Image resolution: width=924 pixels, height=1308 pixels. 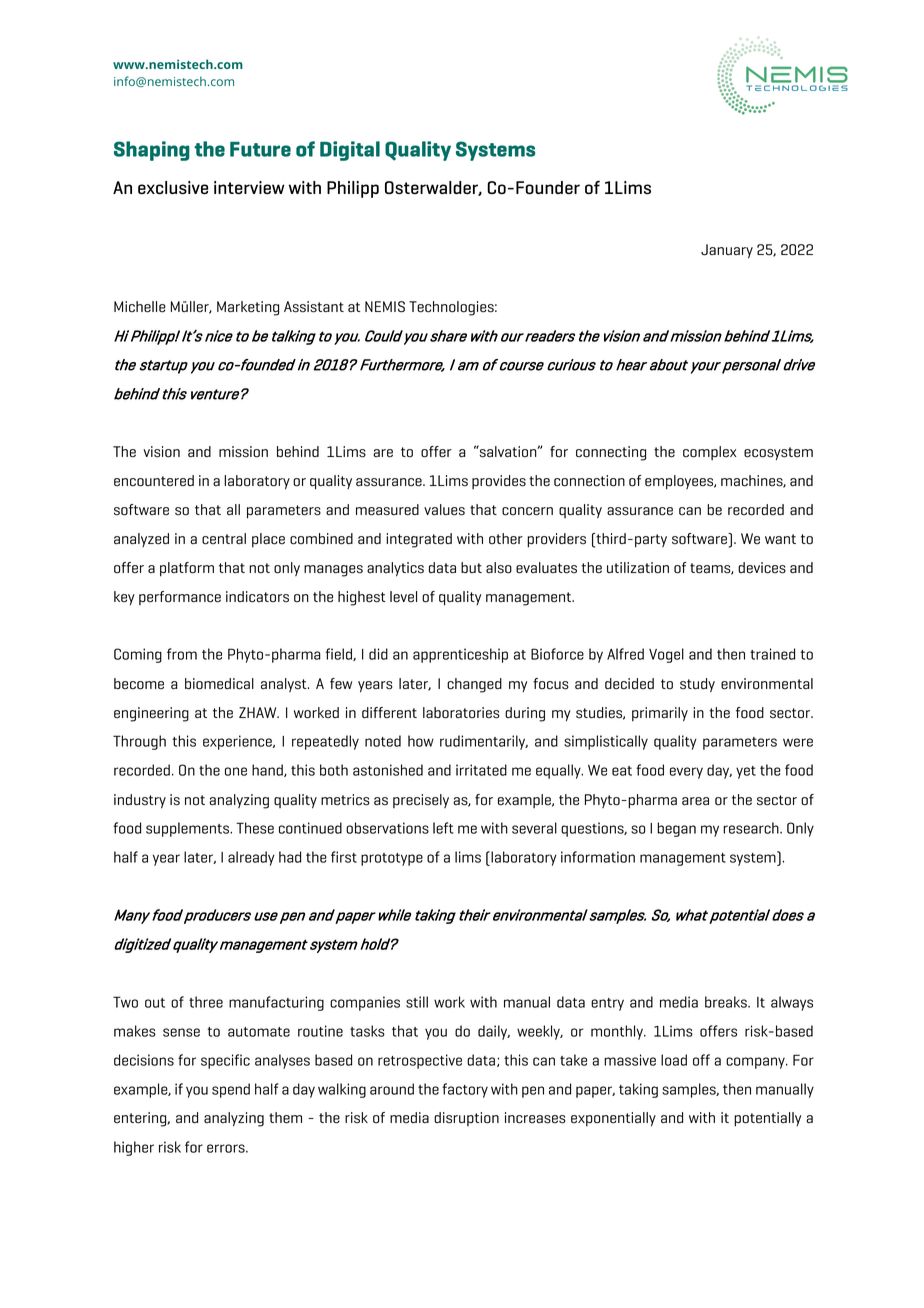 I want to click on disruption, so click(x=466, y=1119).
